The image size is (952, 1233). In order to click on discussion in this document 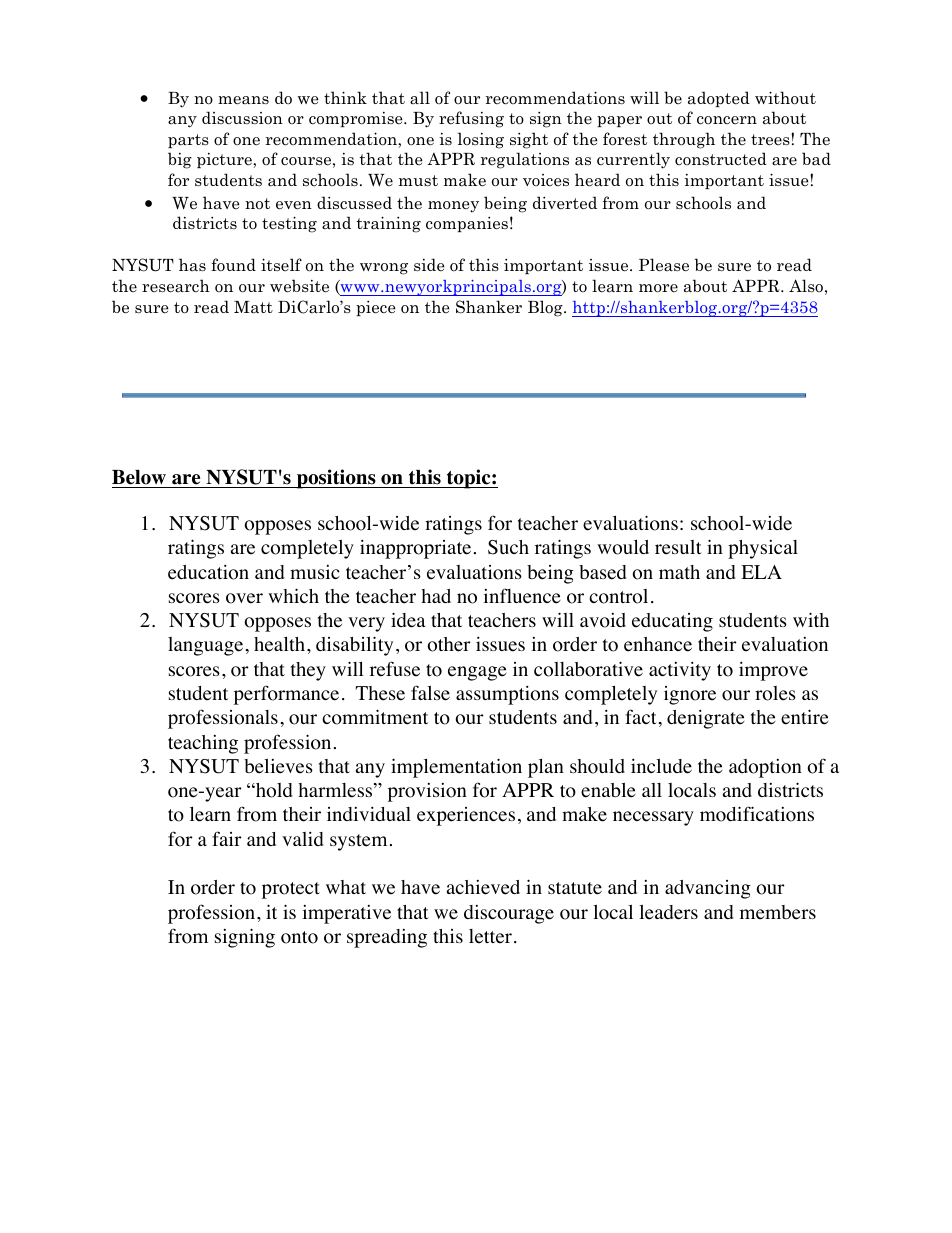, I will do `click(242, 118)`.
